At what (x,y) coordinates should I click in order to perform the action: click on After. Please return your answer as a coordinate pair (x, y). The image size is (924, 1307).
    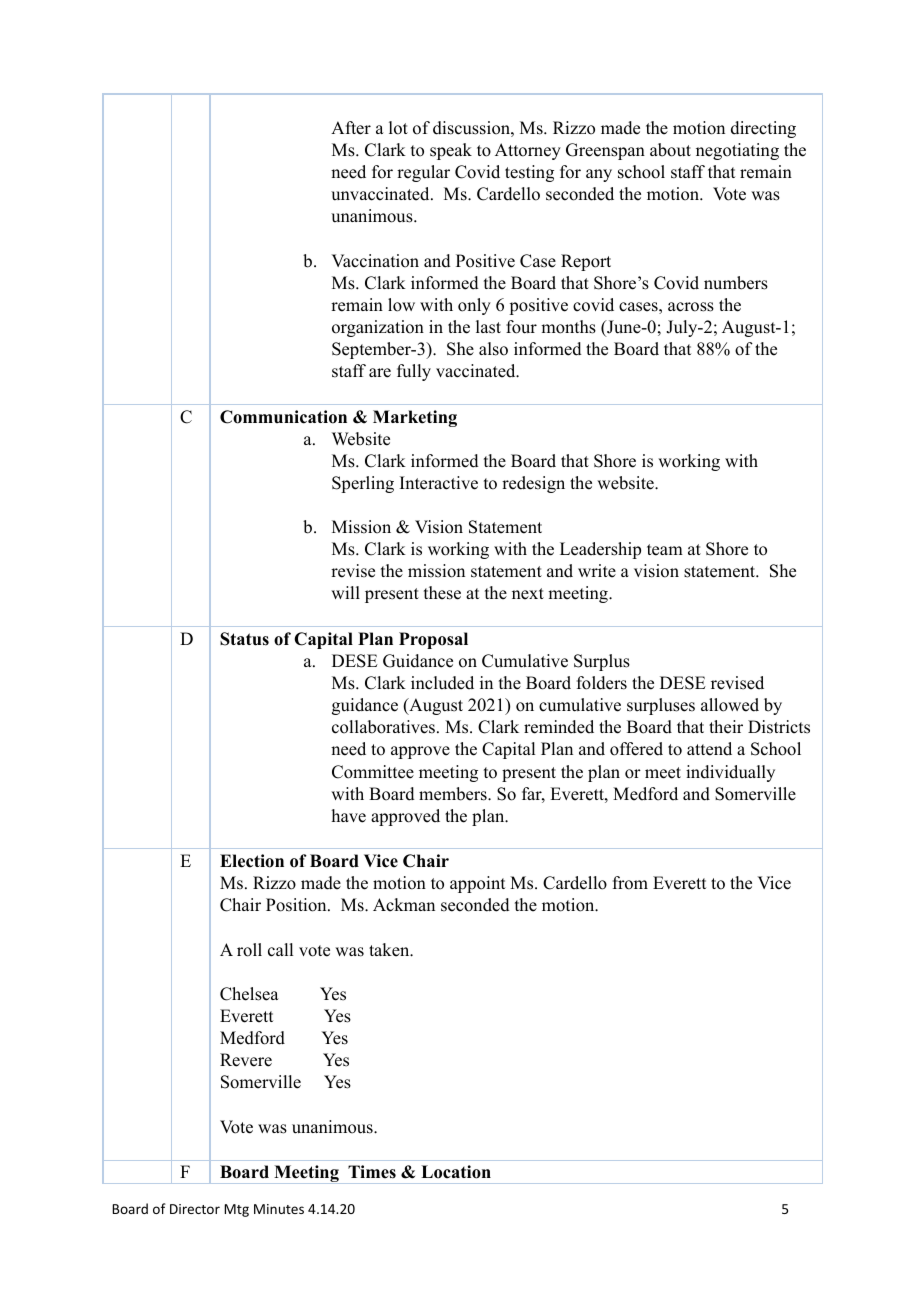
    Looking at the image, I should click on (351, 128).
